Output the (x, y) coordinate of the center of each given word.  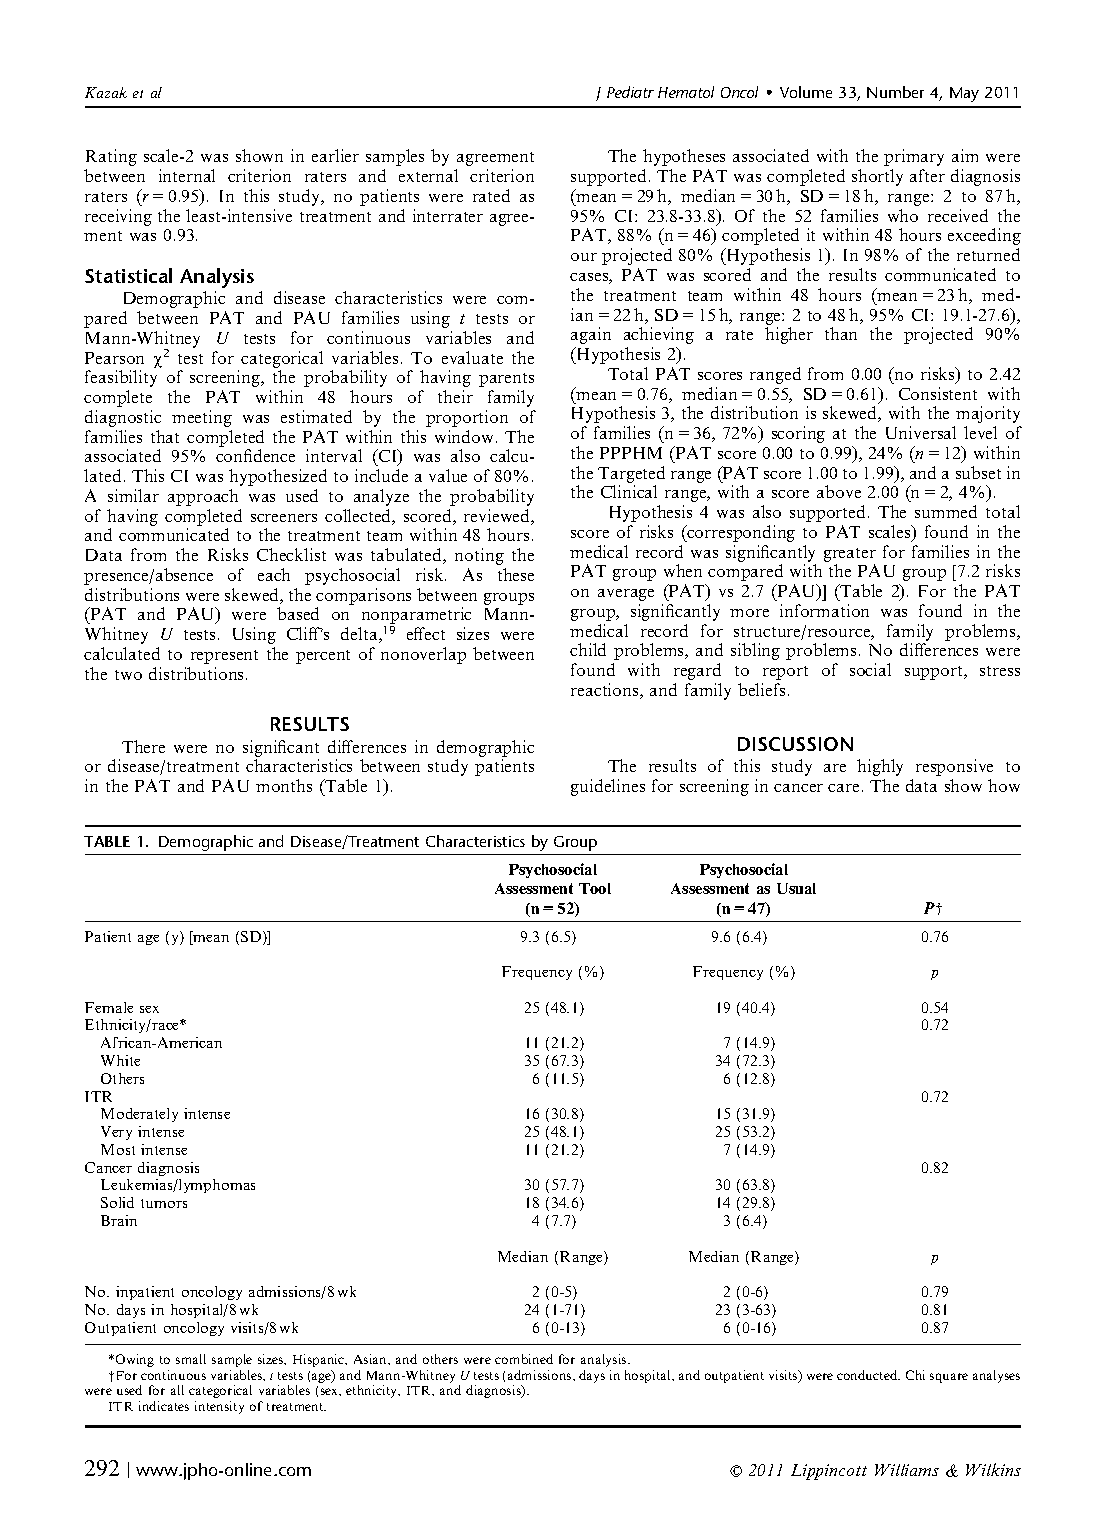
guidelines (608, 787)
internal (187, 175)
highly (880, 767)
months (284, 785)
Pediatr (630, 92)
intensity (219, 1407)
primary (914, 157)
